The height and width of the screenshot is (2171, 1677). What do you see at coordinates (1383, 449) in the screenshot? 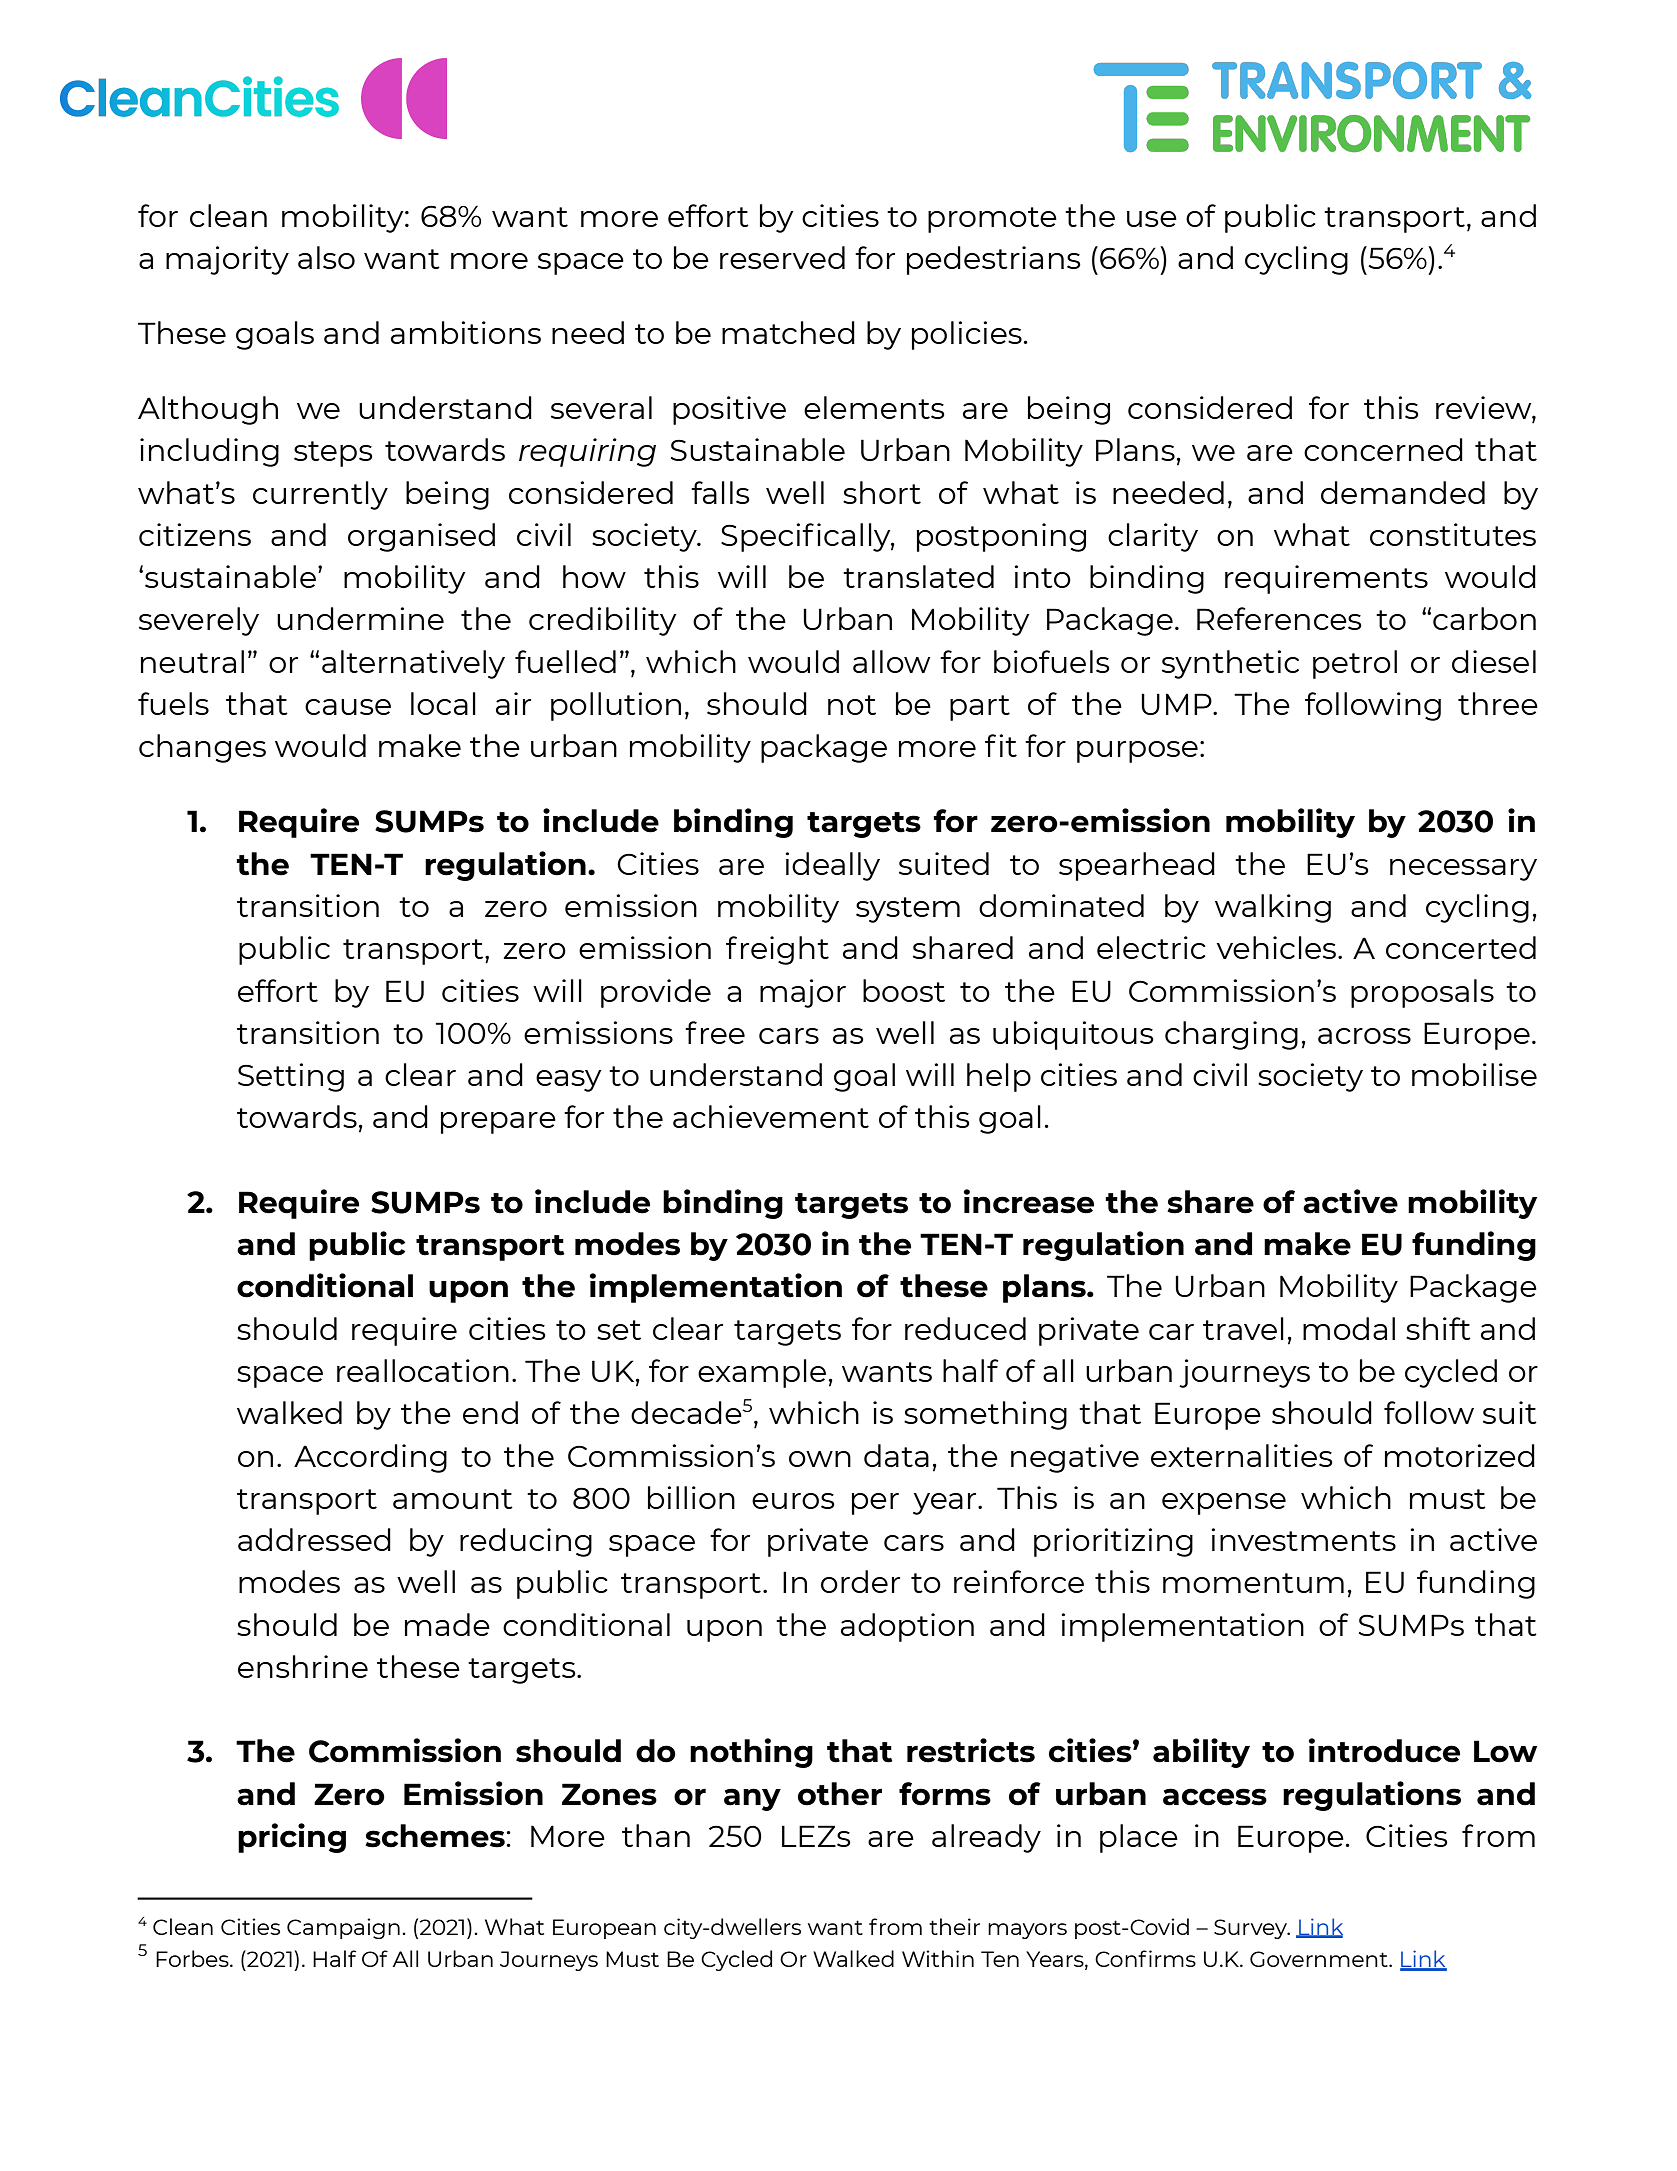
I see `concerned` at bounding box center [1383, 449].
